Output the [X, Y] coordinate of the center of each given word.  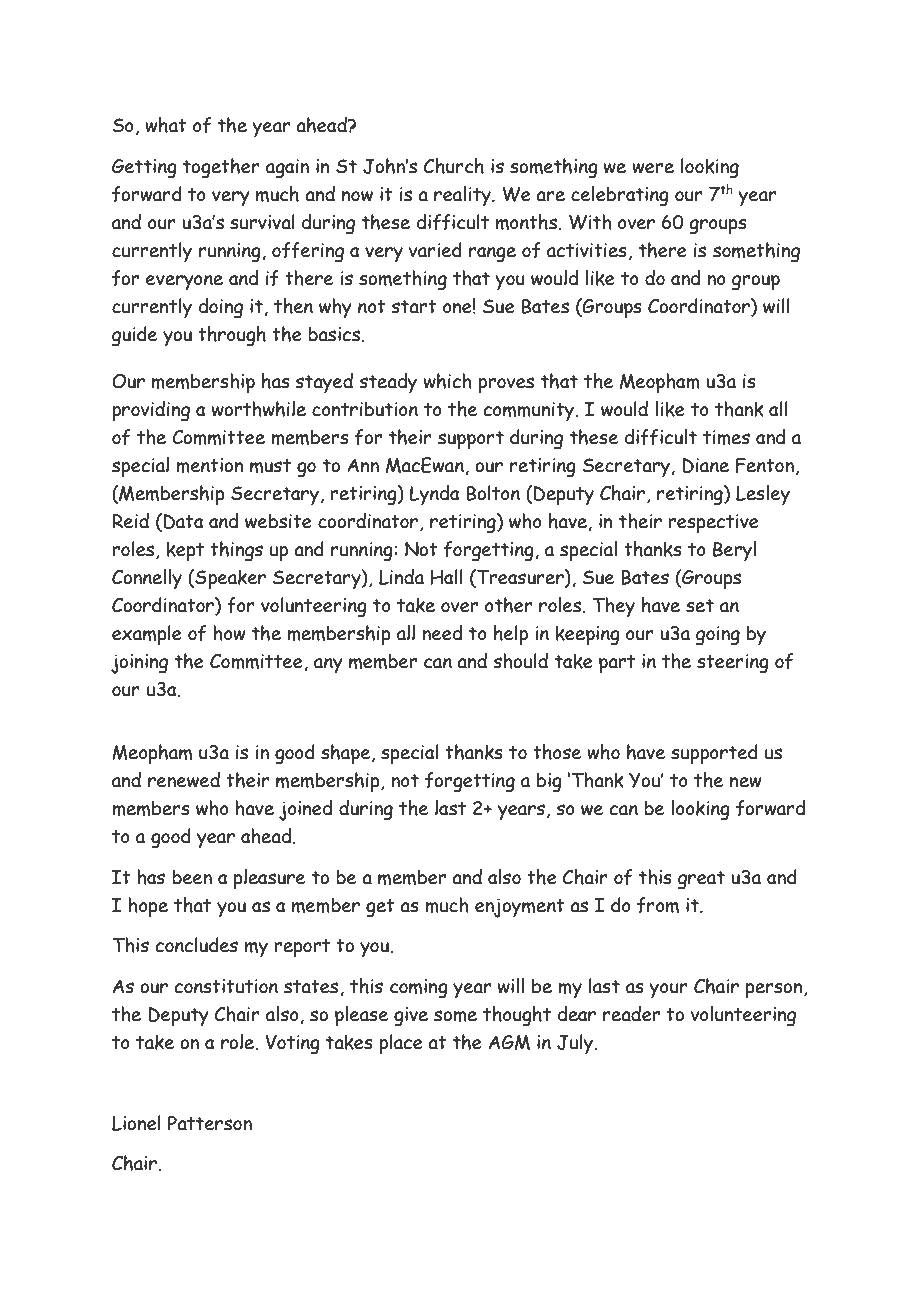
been [192, 877]
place [401, 1044]
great [701, 880]
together [221, 168]
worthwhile [259, 409]
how [229, 633]
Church [454, 166]
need [442, 633]
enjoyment [520, 908]
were [653, 168]
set [700, 606]
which [448, 381]
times [726, 437]
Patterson [210, 1123]
